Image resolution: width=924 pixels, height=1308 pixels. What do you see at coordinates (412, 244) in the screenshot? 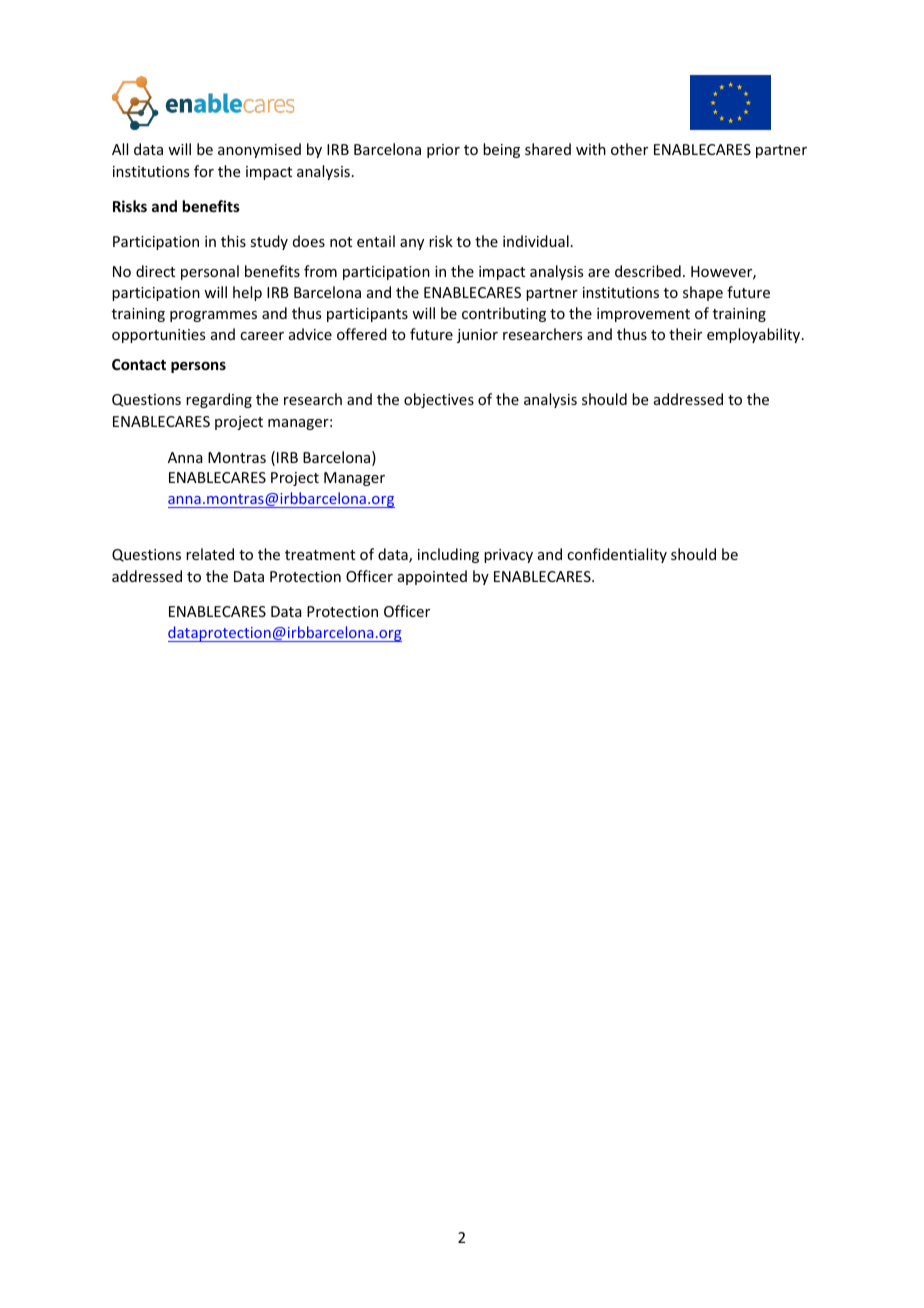
I see `any` at bounding box center [412, 244].
